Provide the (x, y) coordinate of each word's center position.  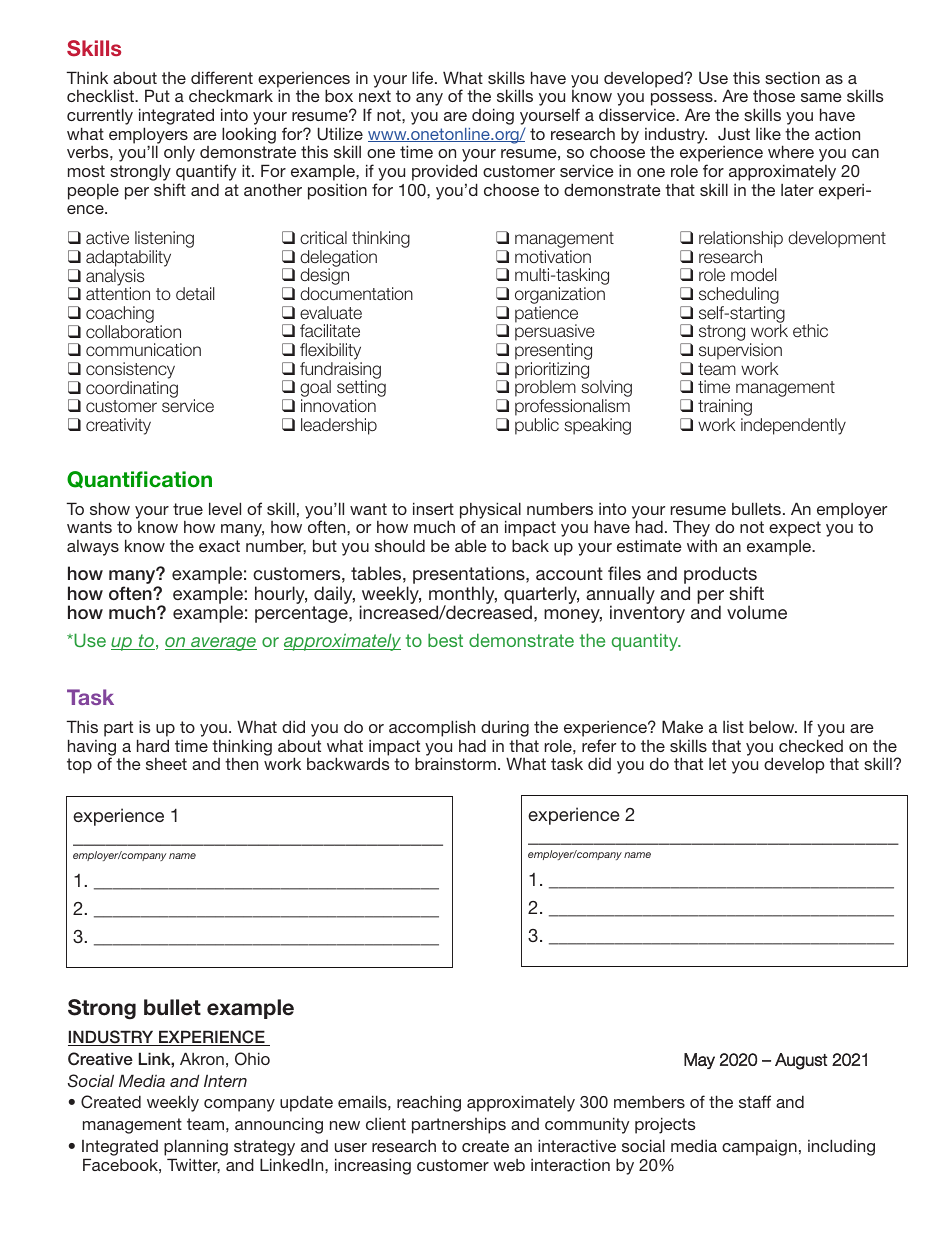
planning (196, 1149)
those (774, 96)
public (537, 426)
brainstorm (455, 763)
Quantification (139, 479)
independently (793, 426)
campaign (759, 1148)
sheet (166, 764)
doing (493, 116)
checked (811, 745)
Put (157, 95)
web (509, 1165)
